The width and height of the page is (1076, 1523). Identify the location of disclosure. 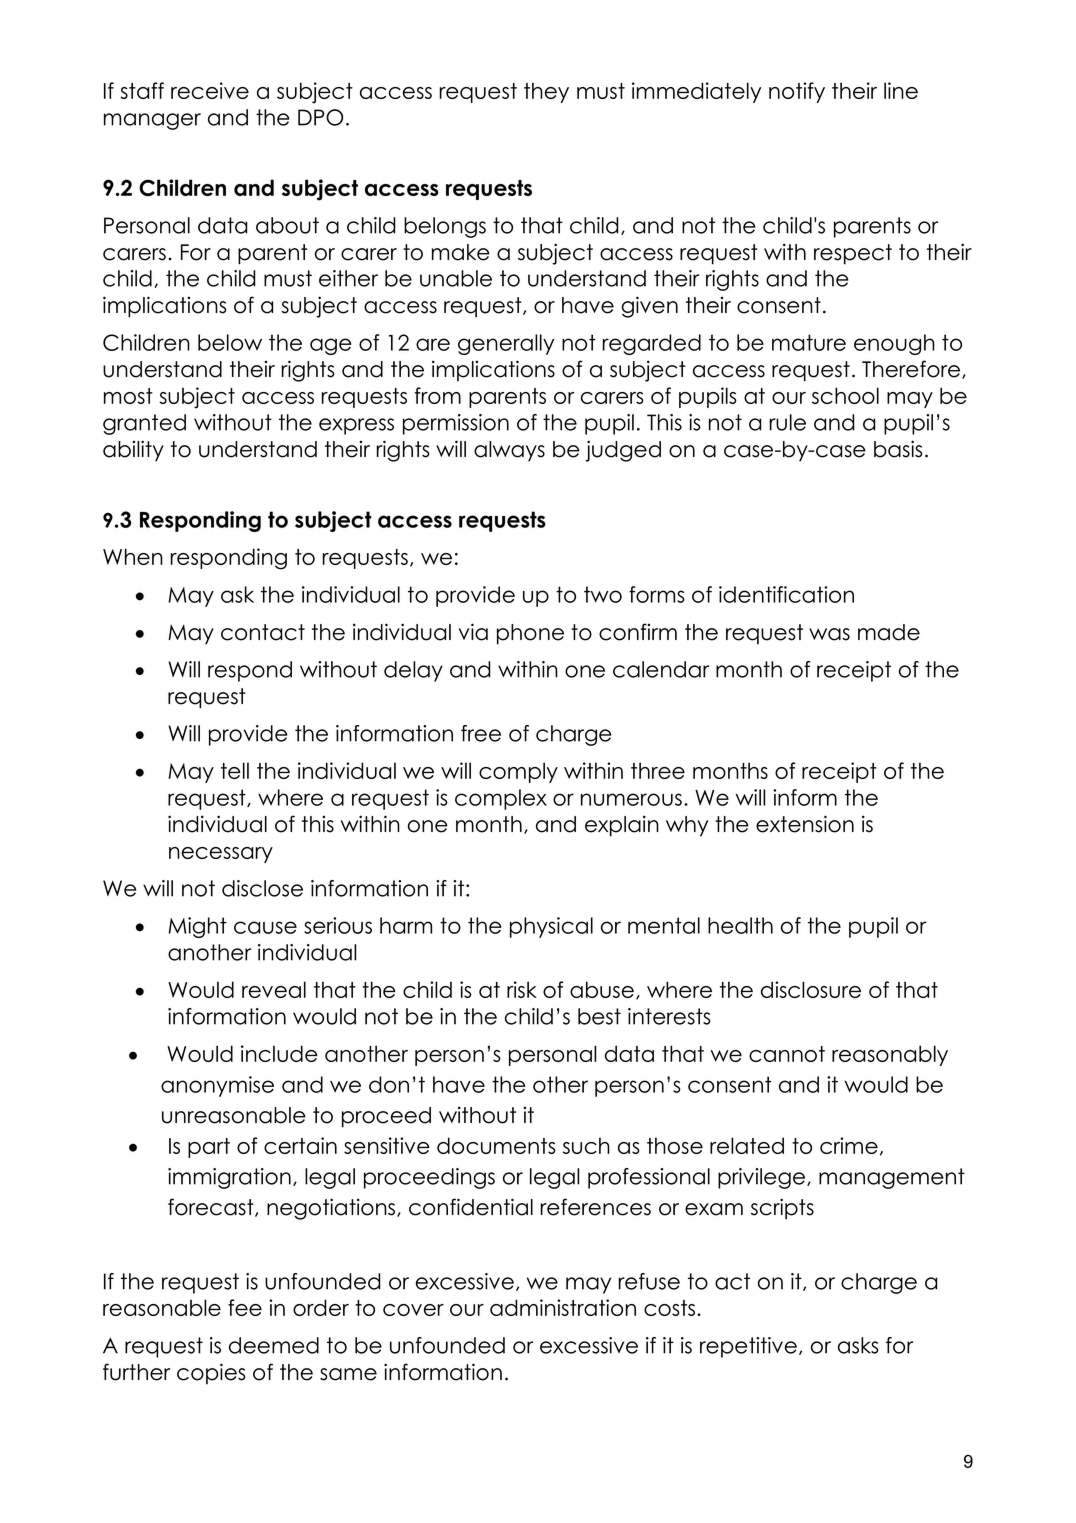
(811, 989).
